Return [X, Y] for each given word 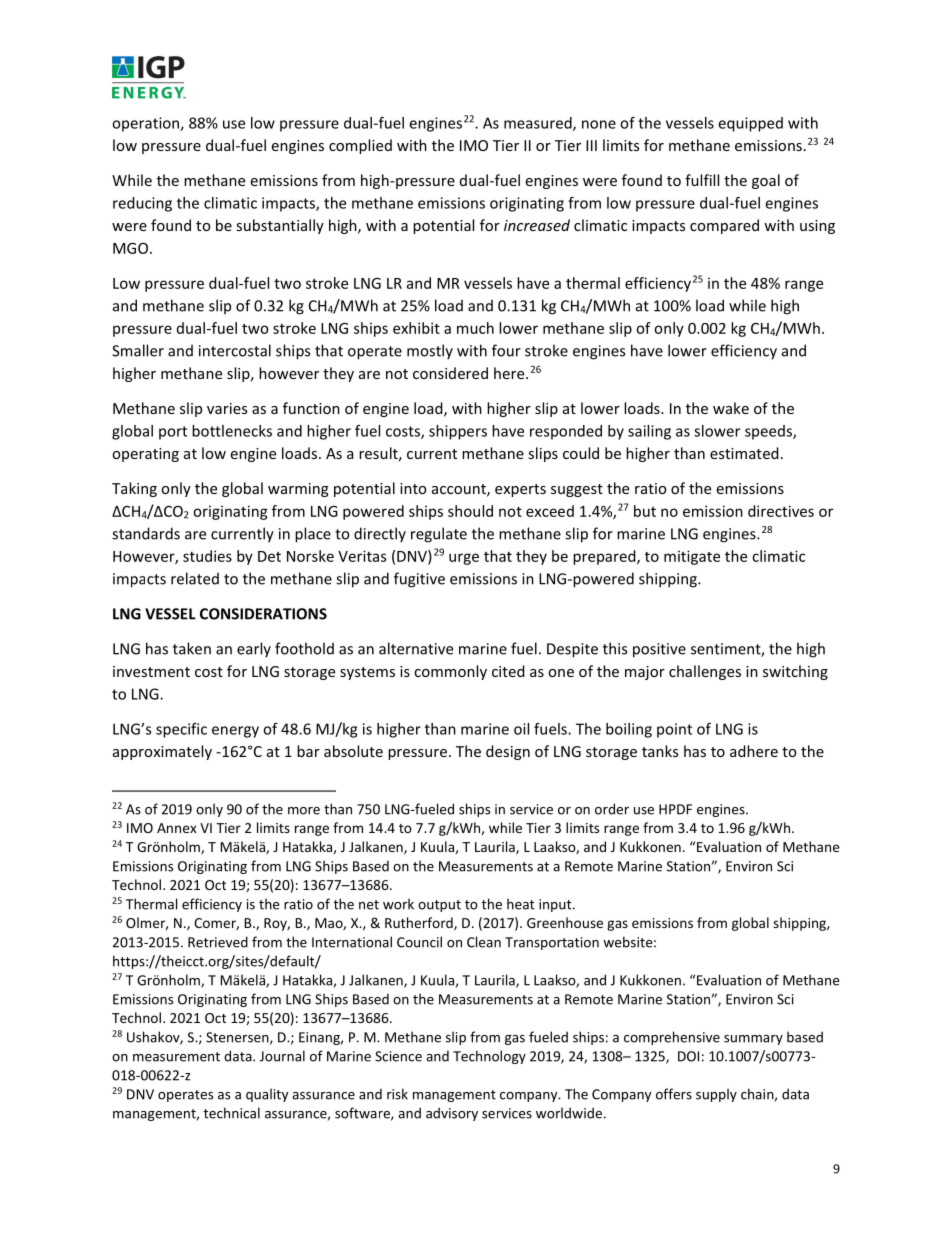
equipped [750, 124]
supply [716, 1095]
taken [192, 648]
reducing [142, 204]
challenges [705, 672]
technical [231, 1113]
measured [539, 124]
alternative [416, 648]
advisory [452, 1114]
